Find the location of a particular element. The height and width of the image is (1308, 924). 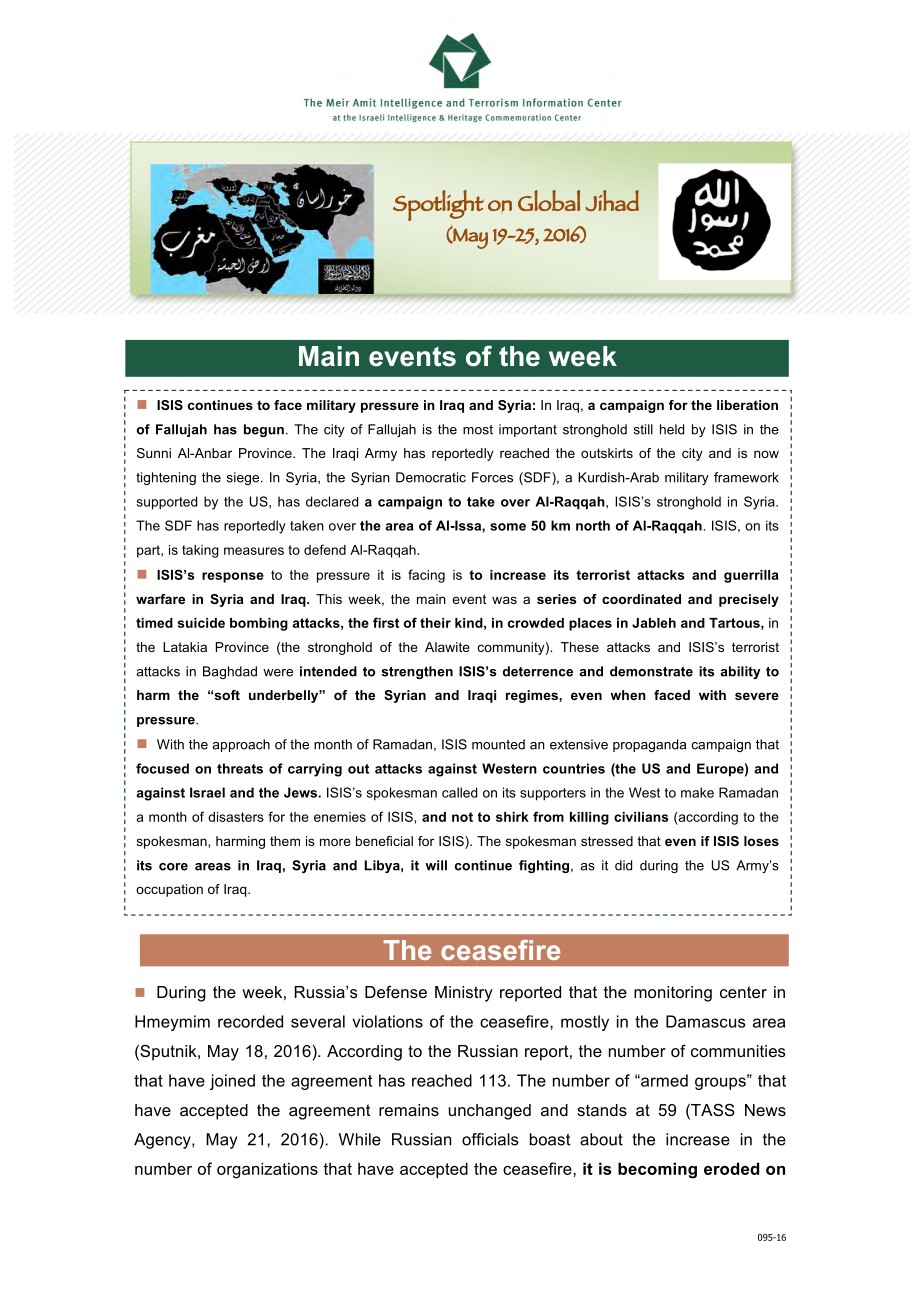

important is located at coordinates (528, 430).
